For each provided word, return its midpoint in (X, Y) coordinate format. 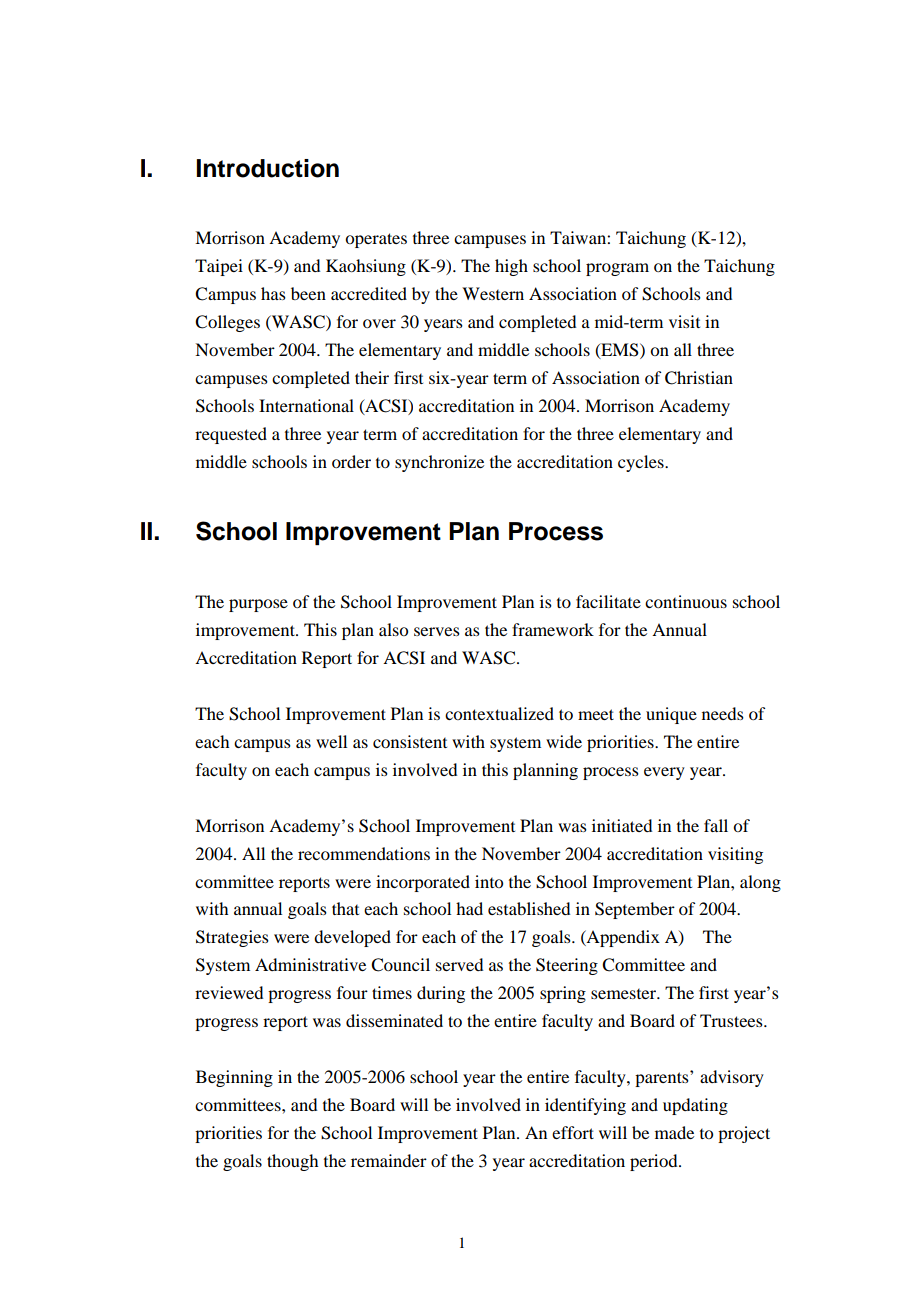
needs (723, 713)
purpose (258, 605)
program (617, 269)
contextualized (499, 713)
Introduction (268, 168)
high (511, 267)
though (292, 1162)
